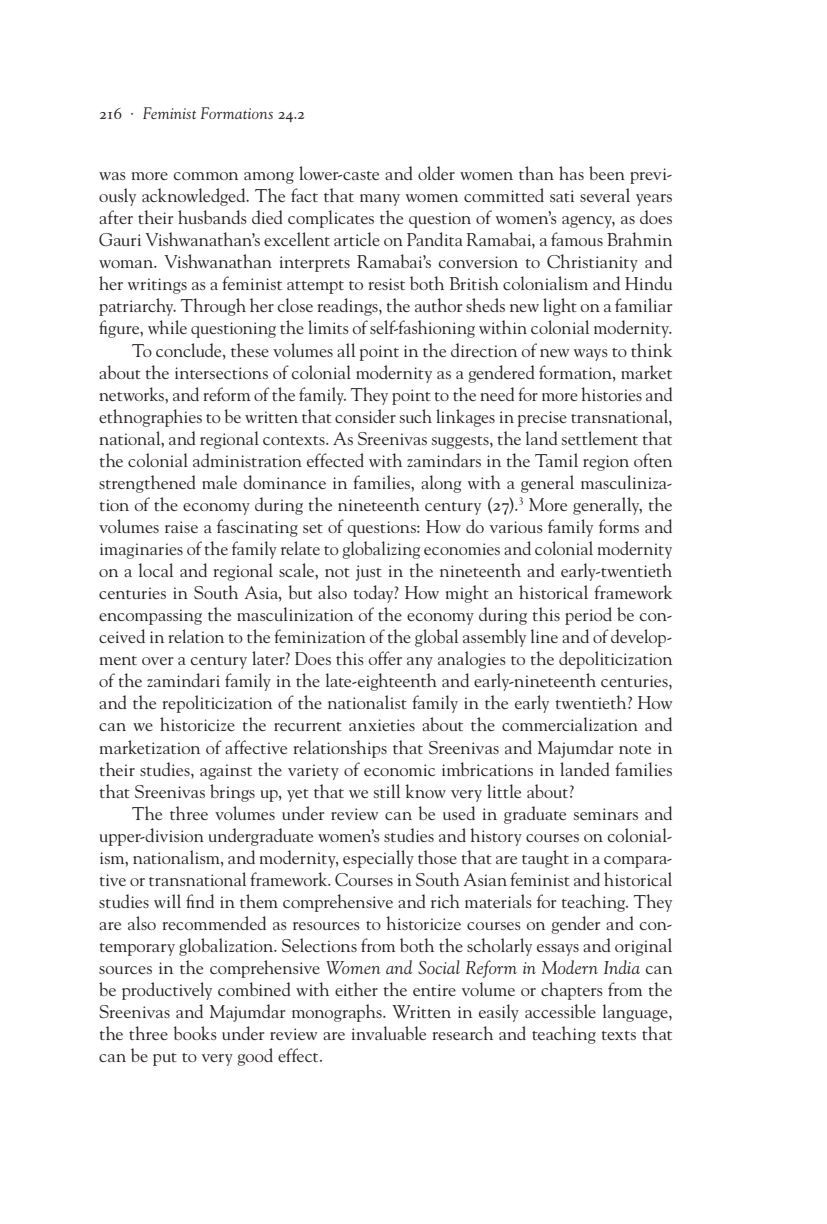 This screenshot has width=827, height=1224. I want to click on raise, so click(181, 527).
